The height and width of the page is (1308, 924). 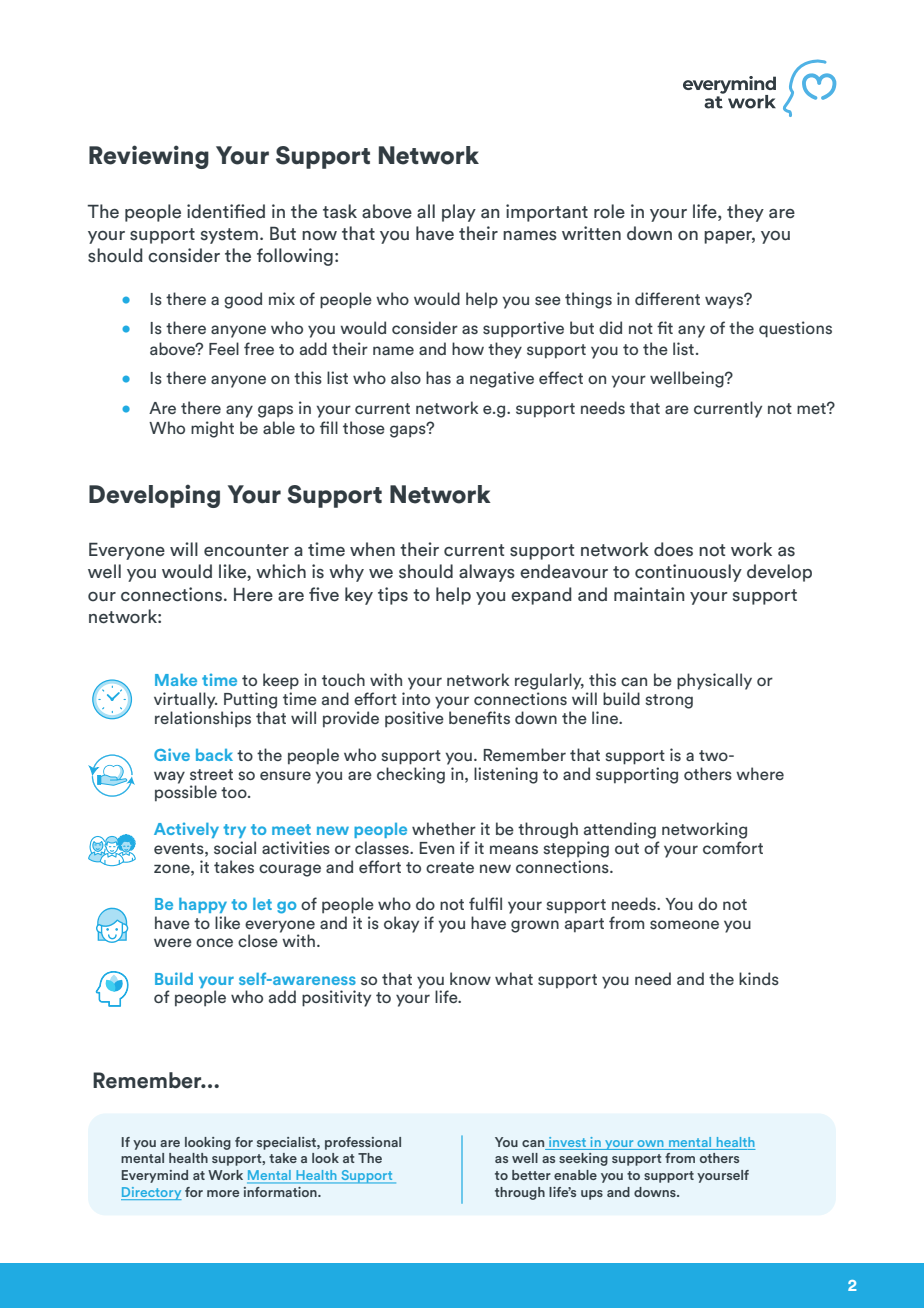 What do you see at coordinates (459, 213) in the page?
I see `play` at bounding box center [459, 213].
